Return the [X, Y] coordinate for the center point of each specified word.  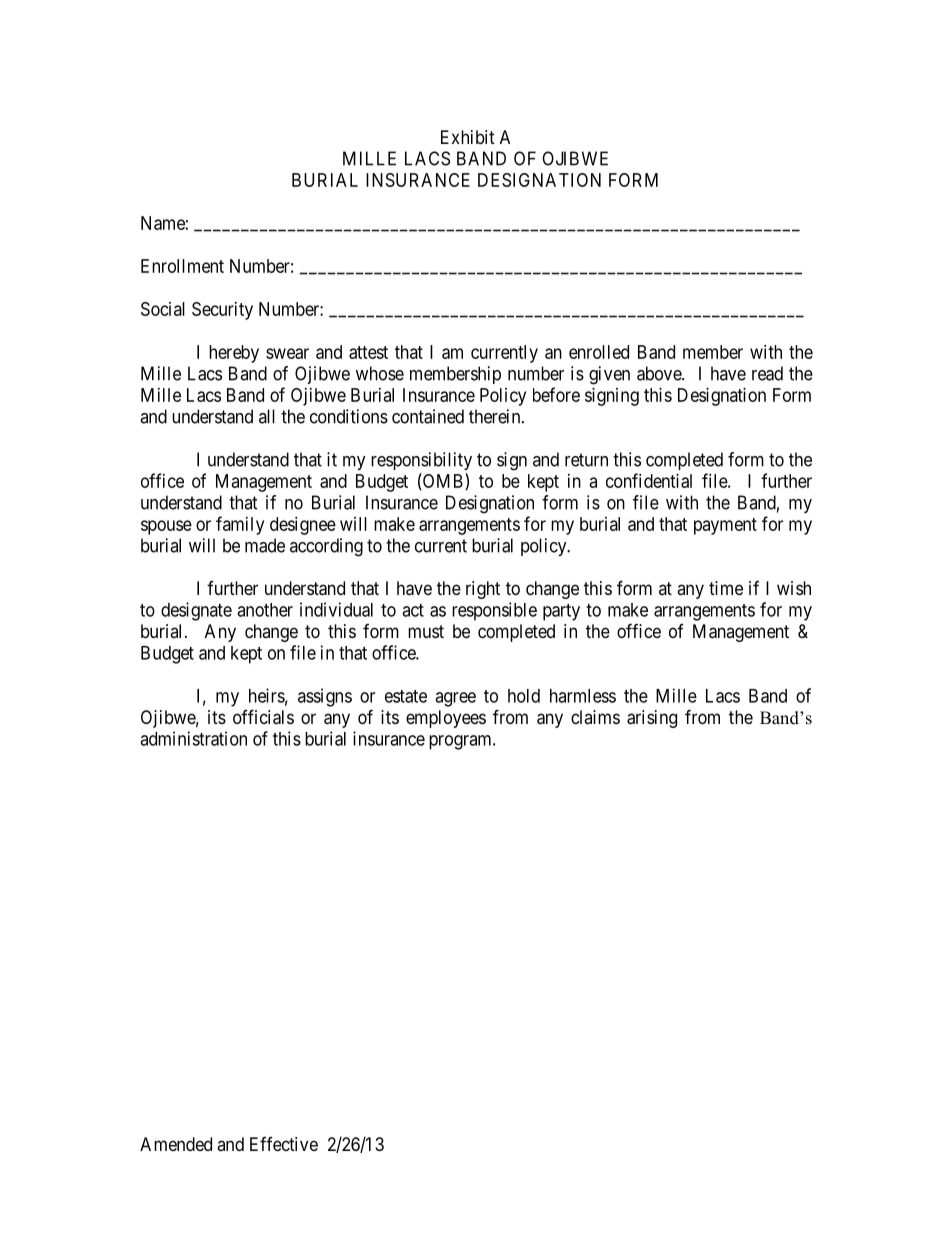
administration [193, 738]
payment [725, 526]
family [240, 525]
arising [652, 719]
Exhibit [468, 137]
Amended [176, 1144]
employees [446, 719]
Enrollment [182, 266]
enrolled [599, 352]
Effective [284, 1144]
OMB [443, 481]
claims [595, 717]
